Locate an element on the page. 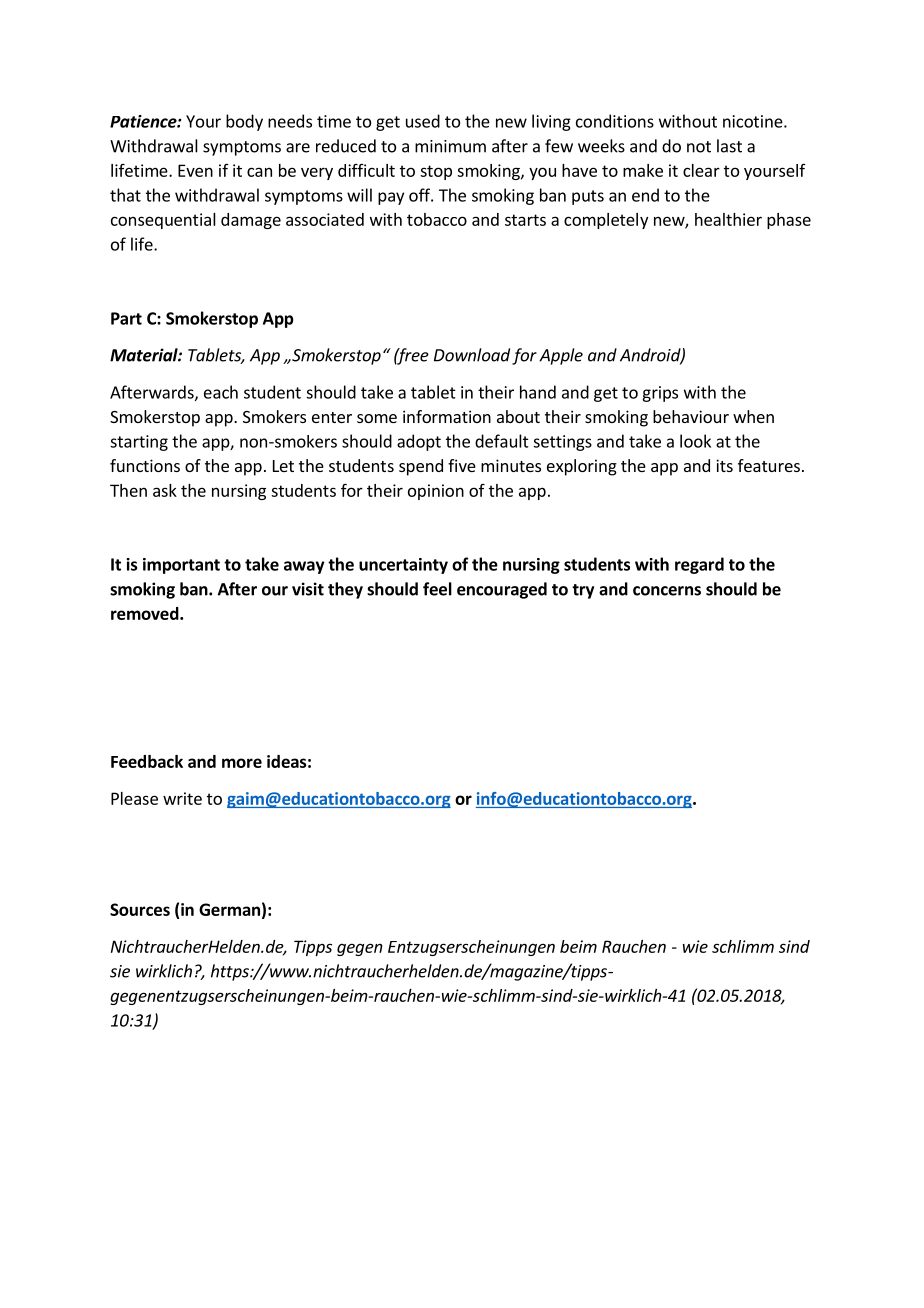 The width and height of the image is (924, 1308). Even is located at coordinates (195, 170).
